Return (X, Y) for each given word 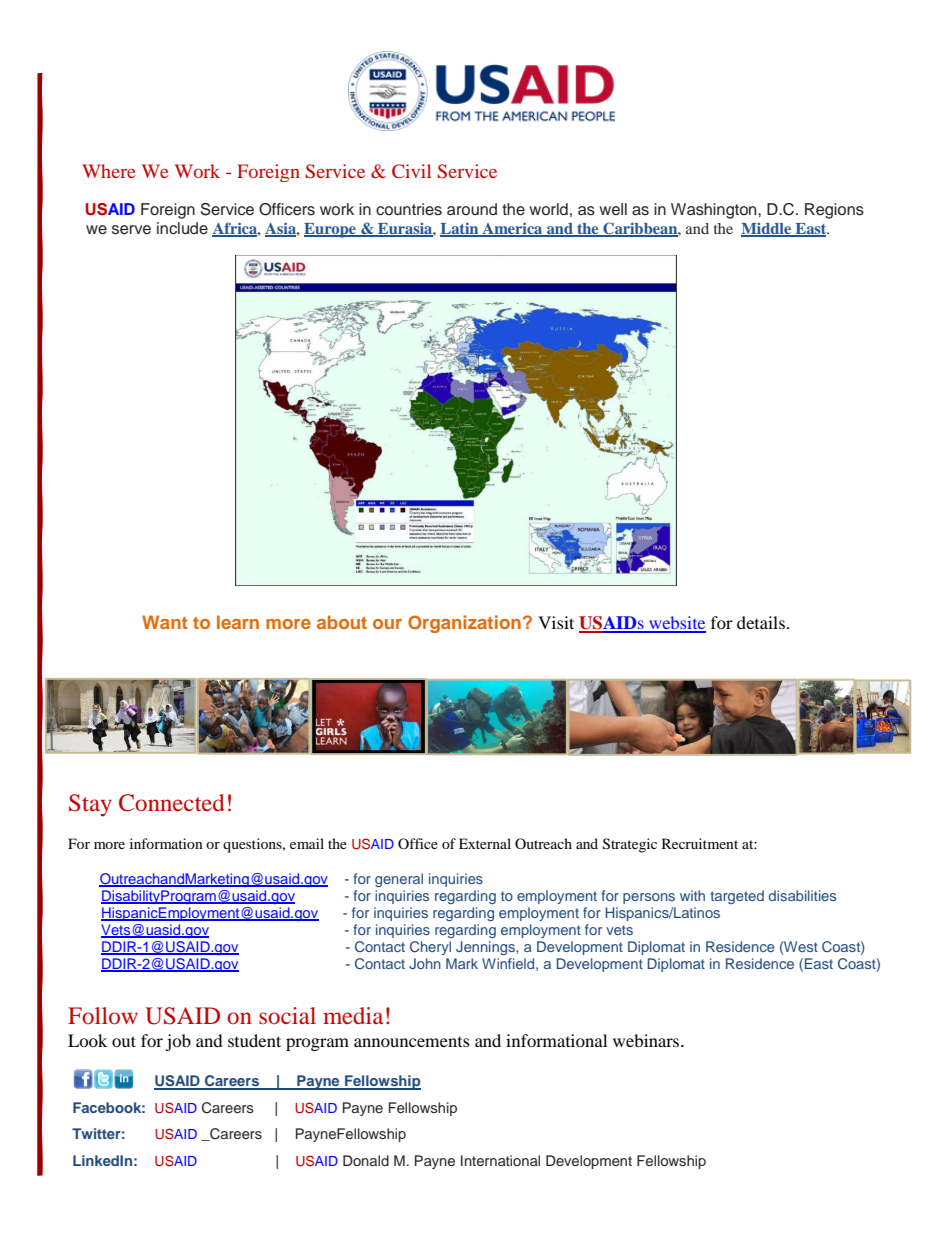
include (182, 228)
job (178, 1042)
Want (165, 622)
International (500, 1160)
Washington (715, 211)
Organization (464, 624)
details (761, 622)
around (472, 209)
